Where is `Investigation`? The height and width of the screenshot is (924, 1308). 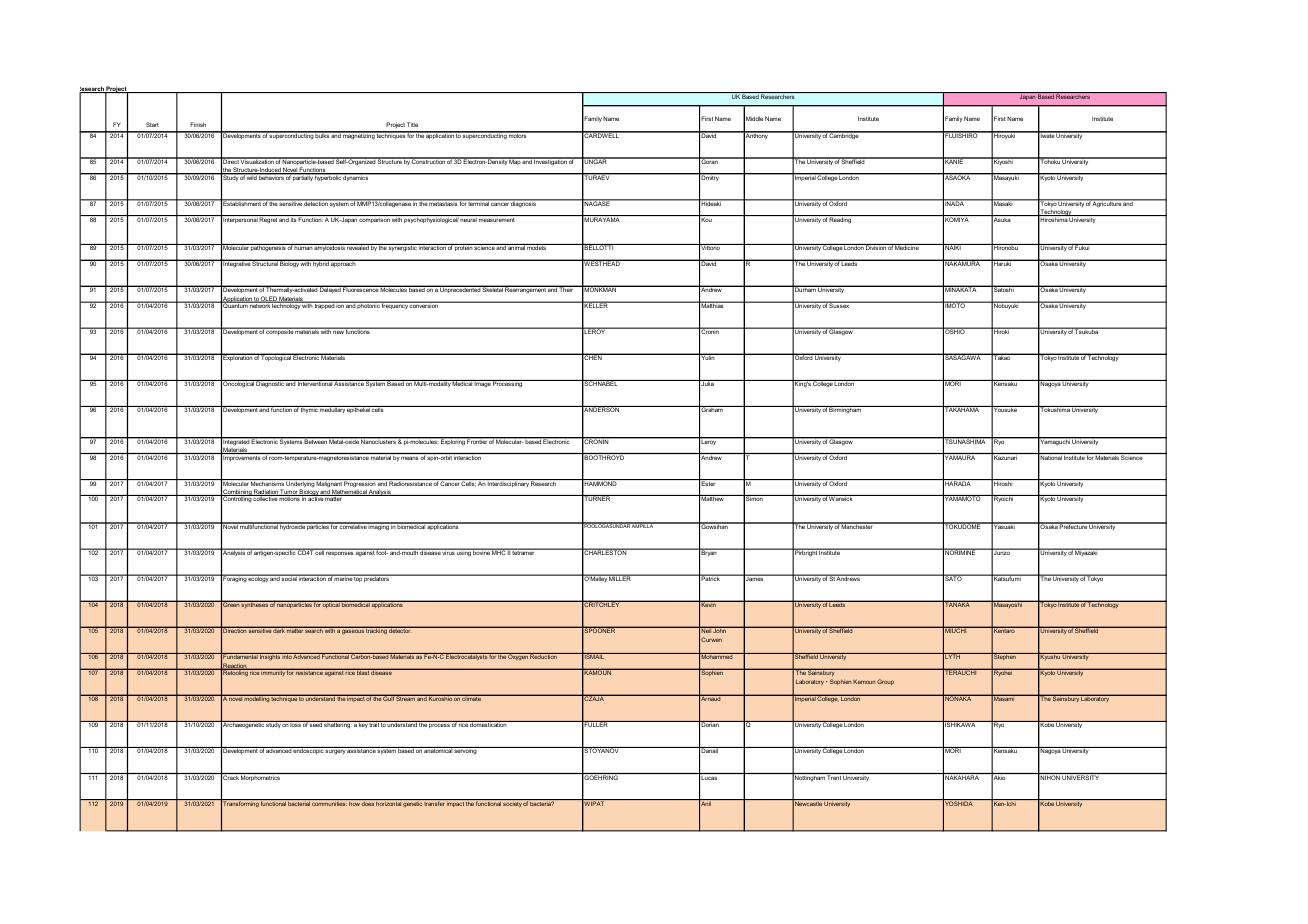
Investigation is located at coordinates (550, 162).
